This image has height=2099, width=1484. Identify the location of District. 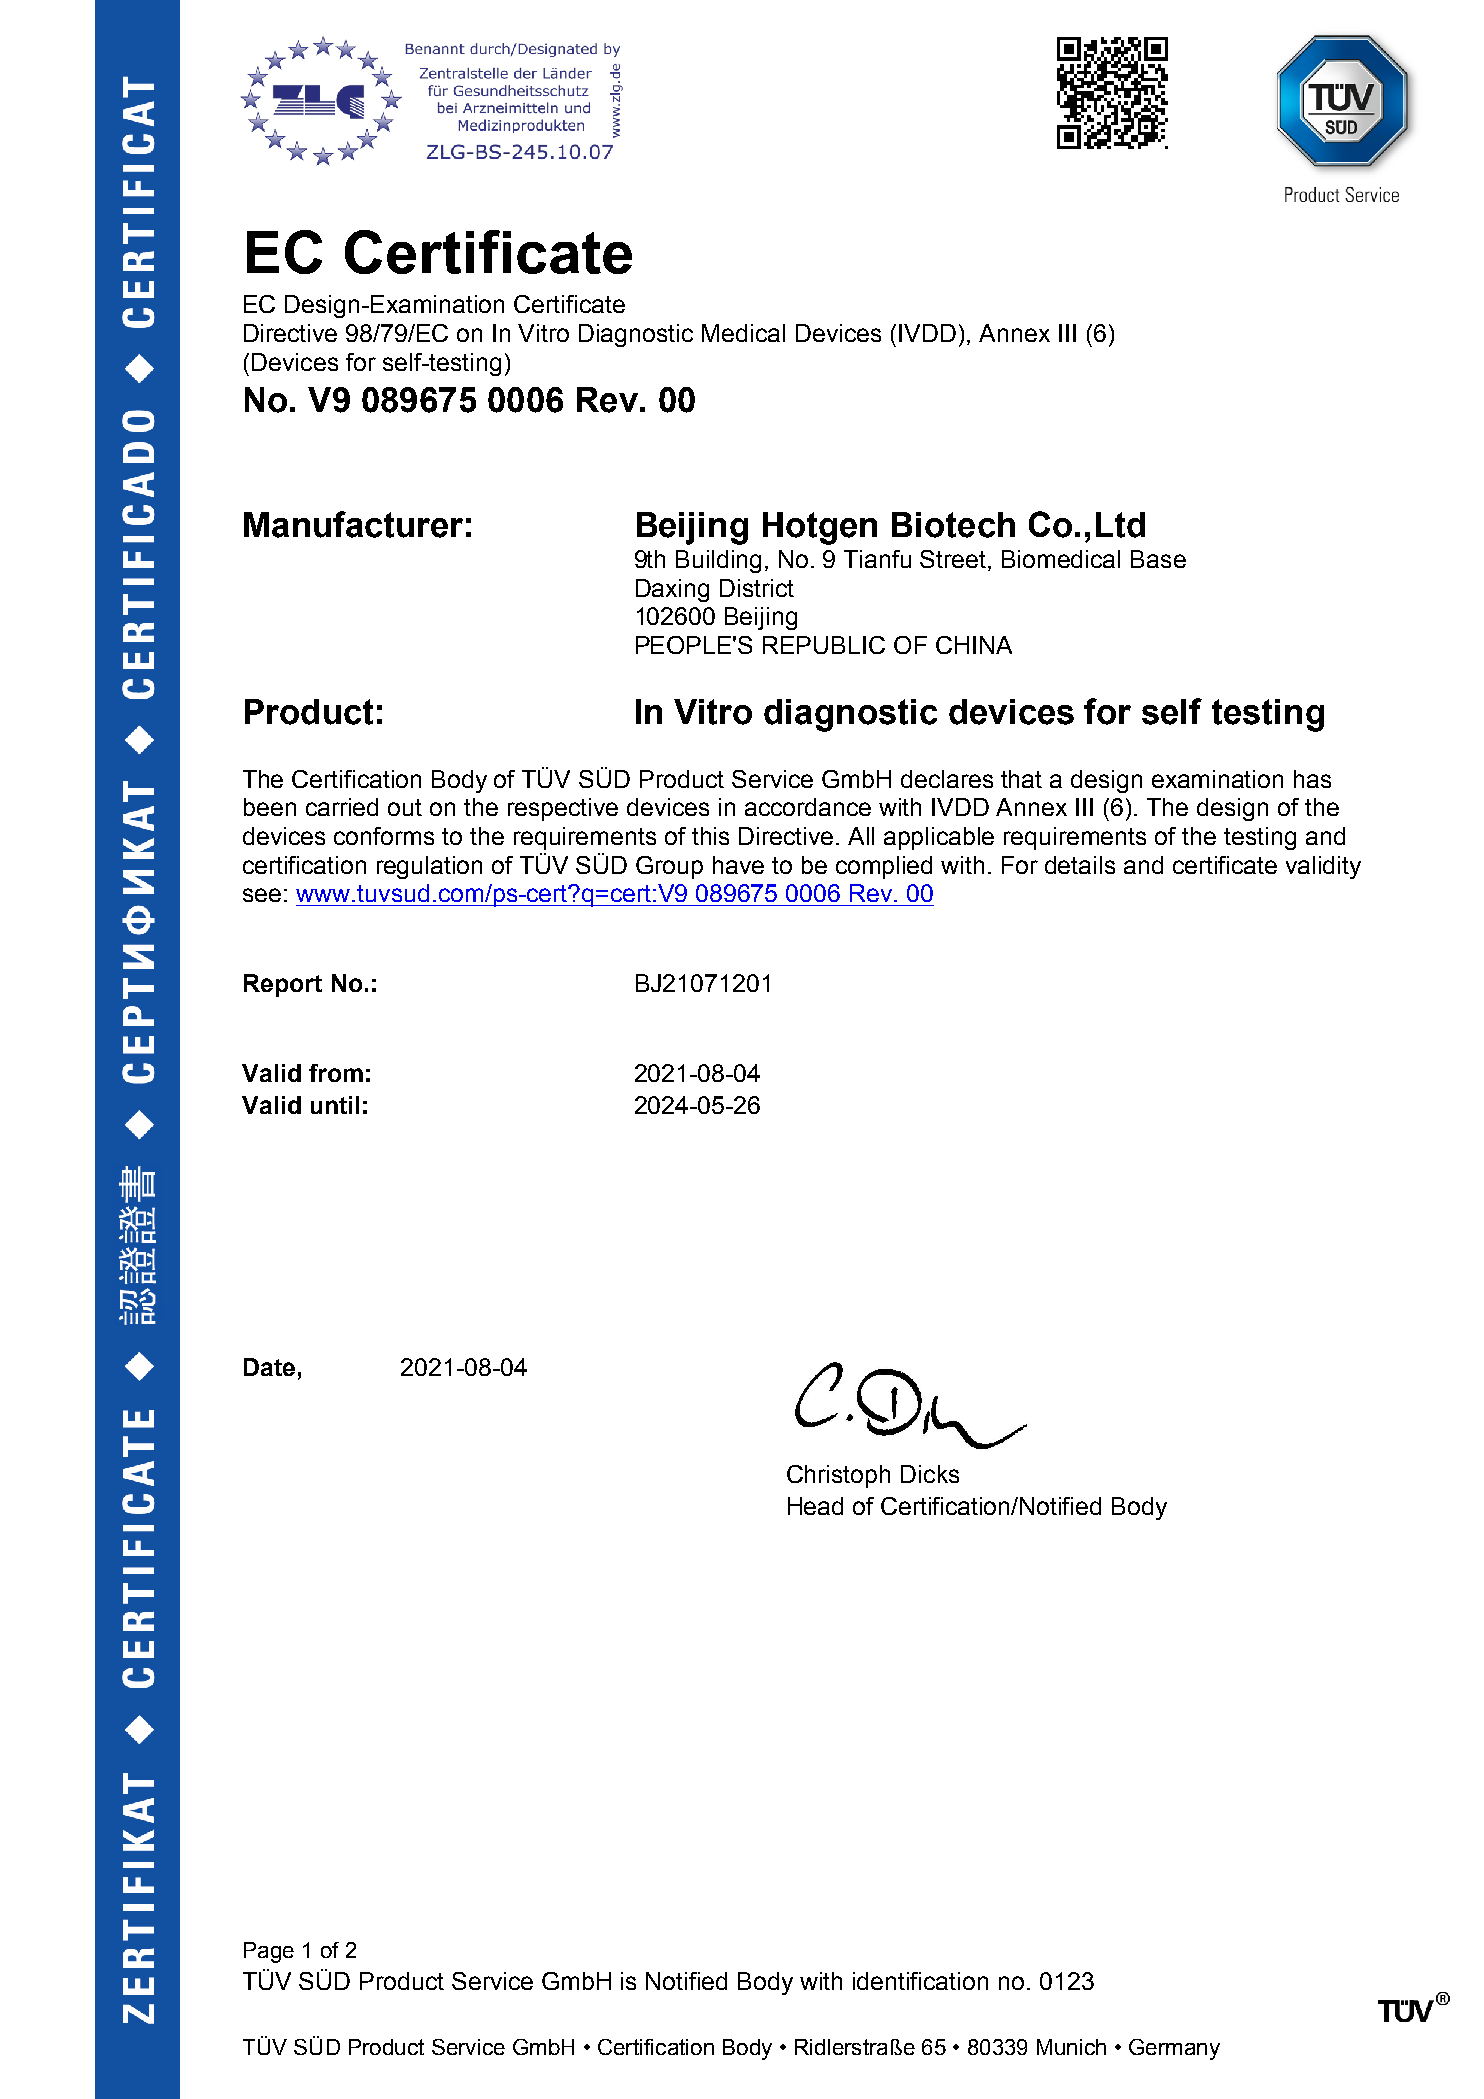
(757, 588).
